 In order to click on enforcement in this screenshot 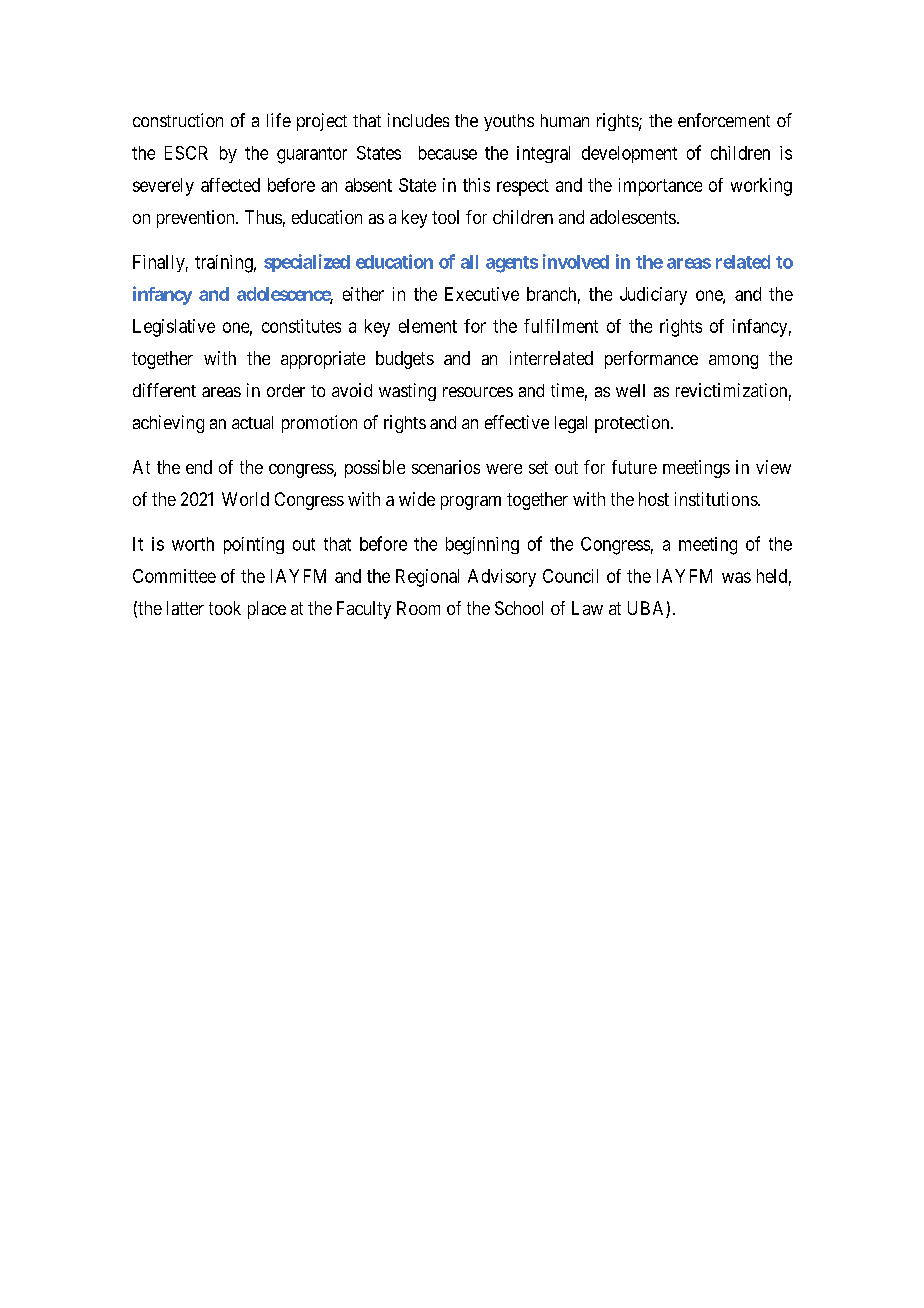, I will do `click(724, 120)`.
